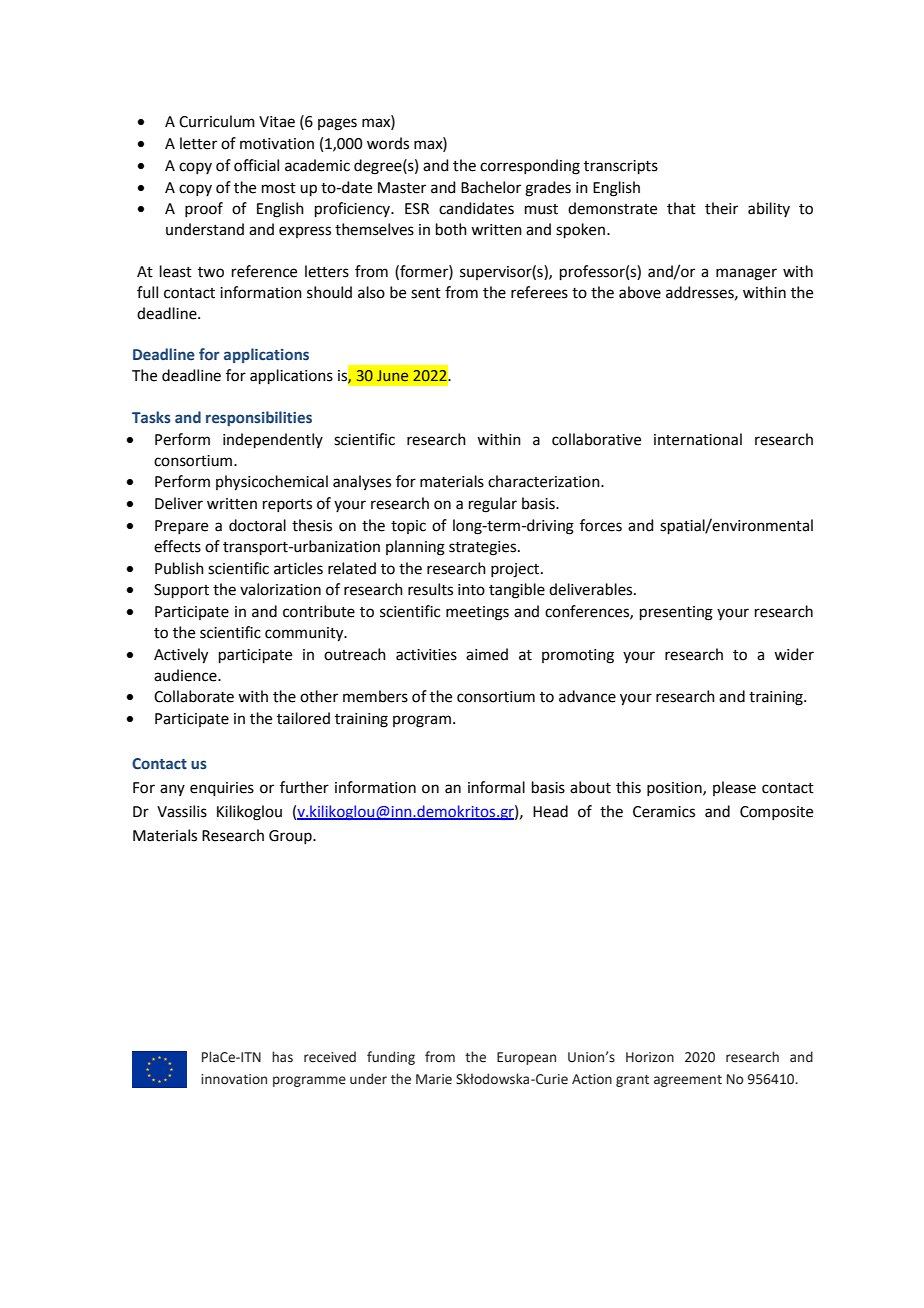 This page has width=924, height=1308. What do you see at coordinates (256, 165) in the page?
I see `official` at bounding box center [256, 165].
